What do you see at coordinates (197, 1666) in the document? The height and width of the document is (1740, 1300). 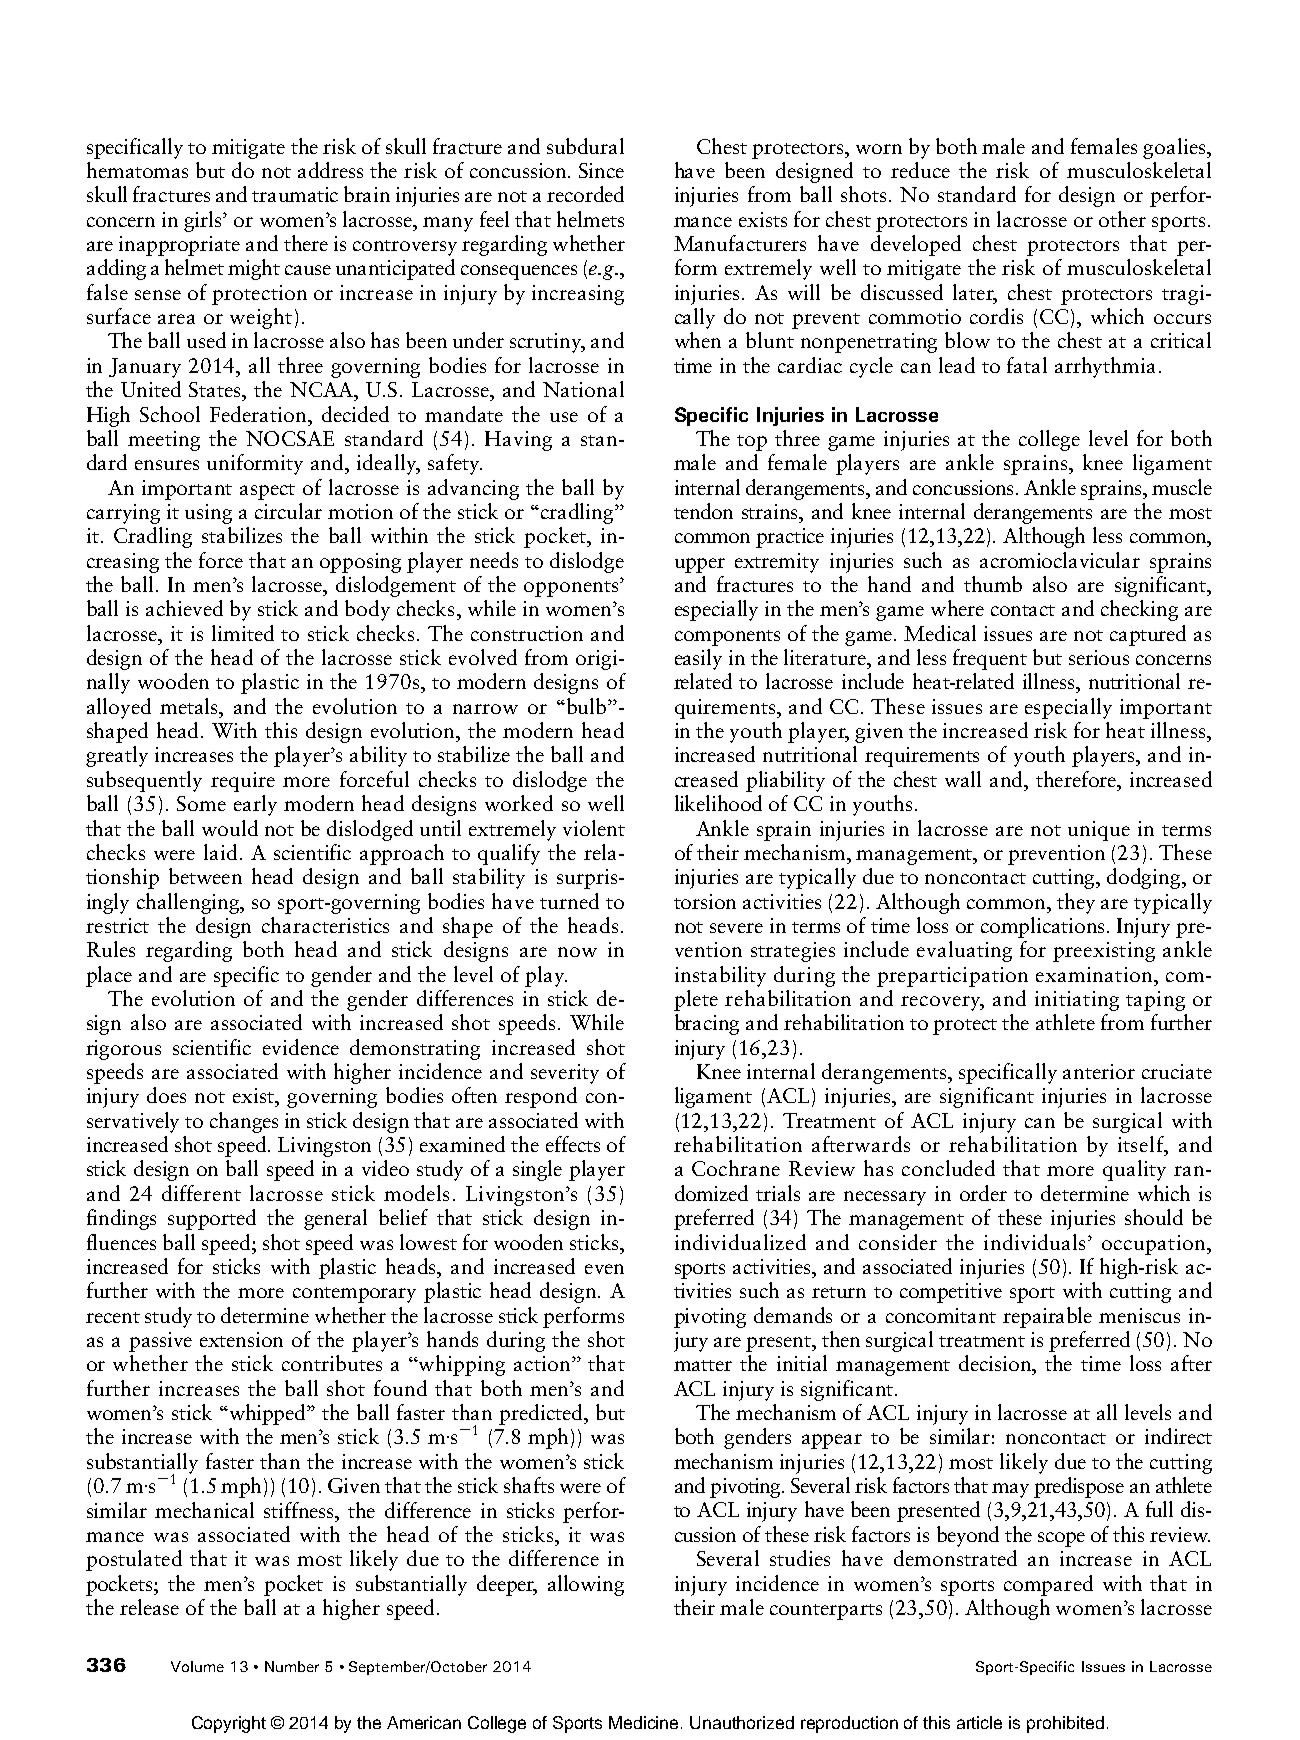 I see `Volume` at bounding box center [197, 1666].
